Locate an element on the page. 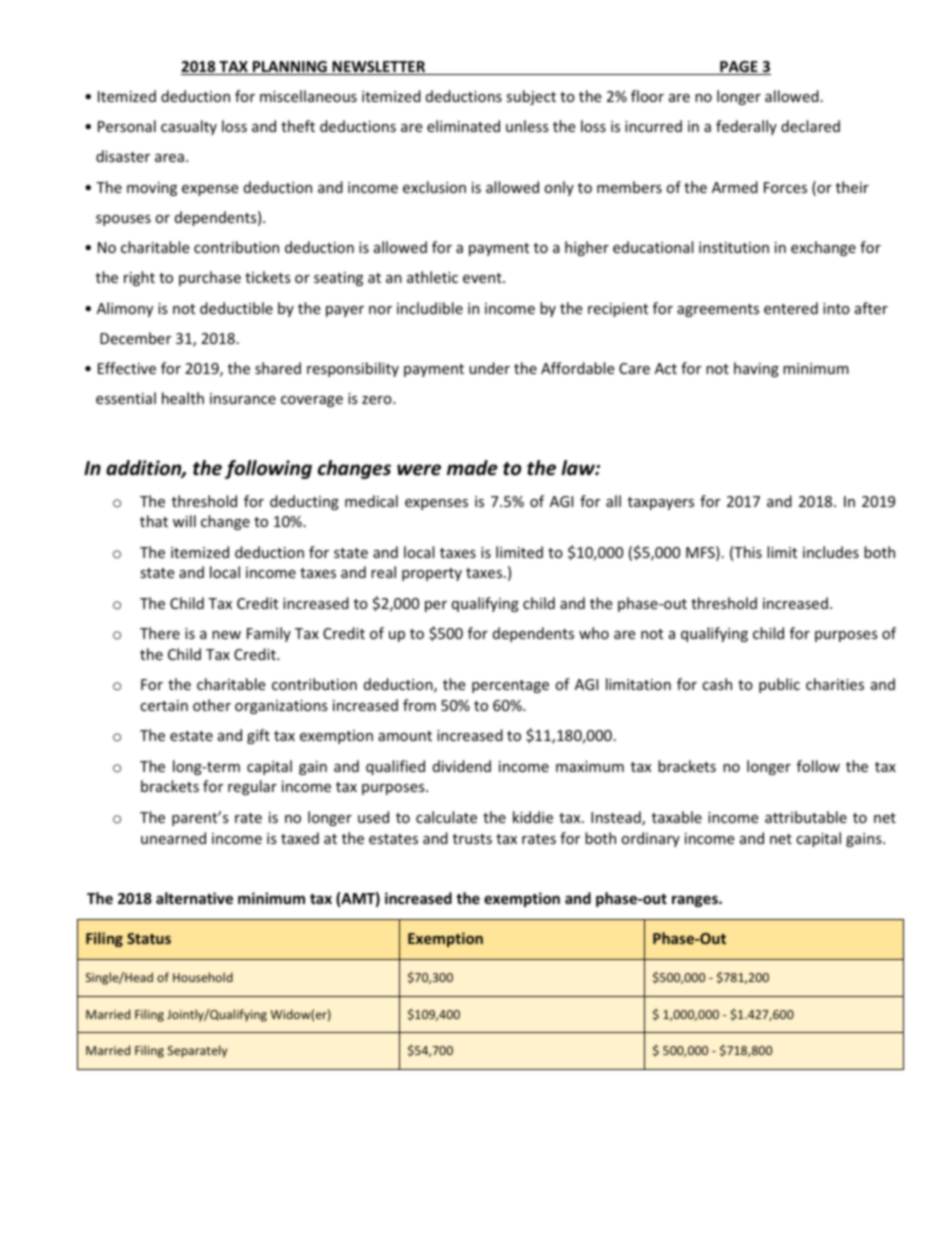  trusts is located at coordinates (472, 839).
